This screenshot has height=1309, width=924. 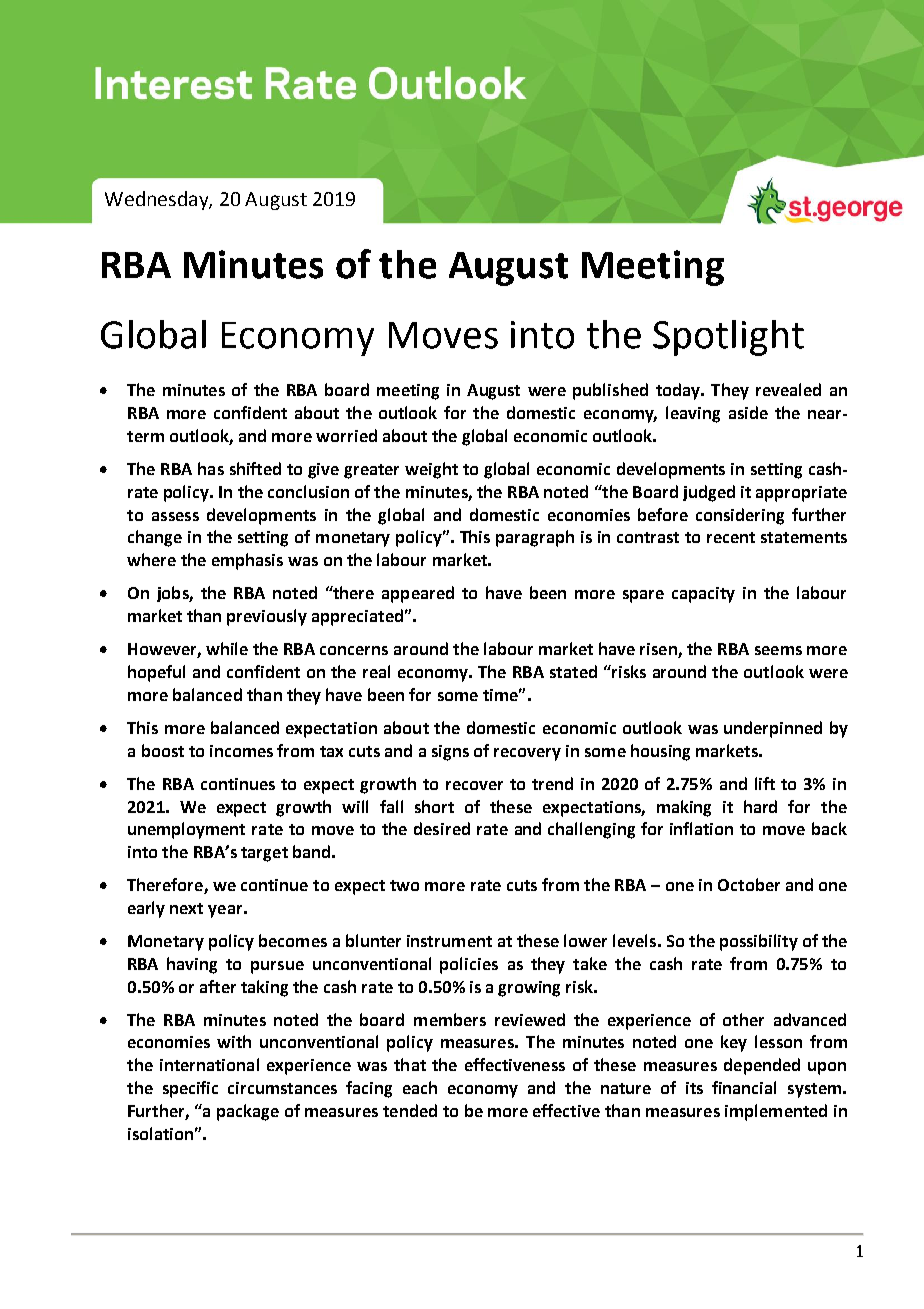 I want to click on package, so click(x=248, y=1112).
